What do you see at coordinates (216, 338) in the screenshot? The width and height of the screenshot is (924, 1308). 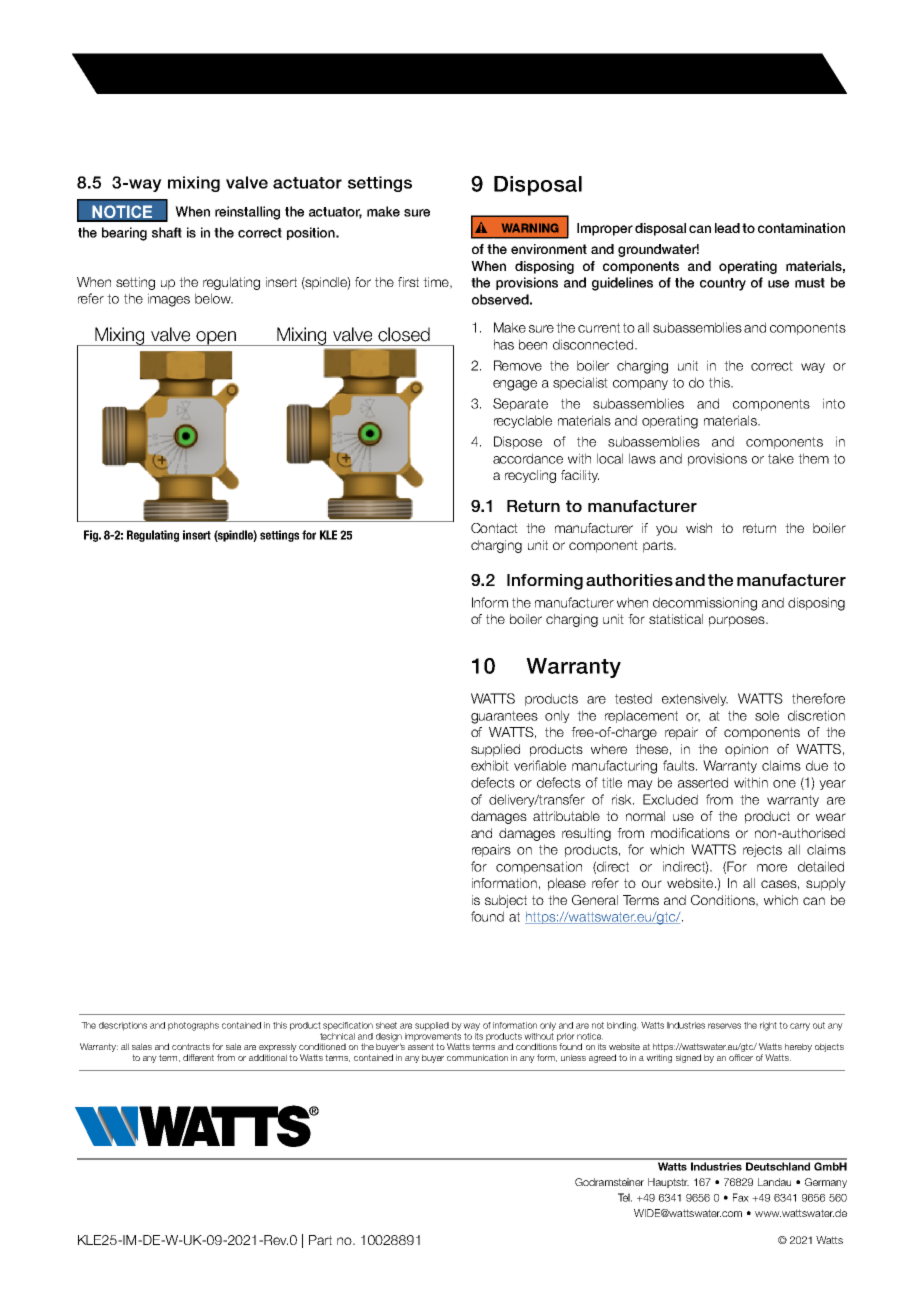 I see `open` at bounding box center [216, 338].
